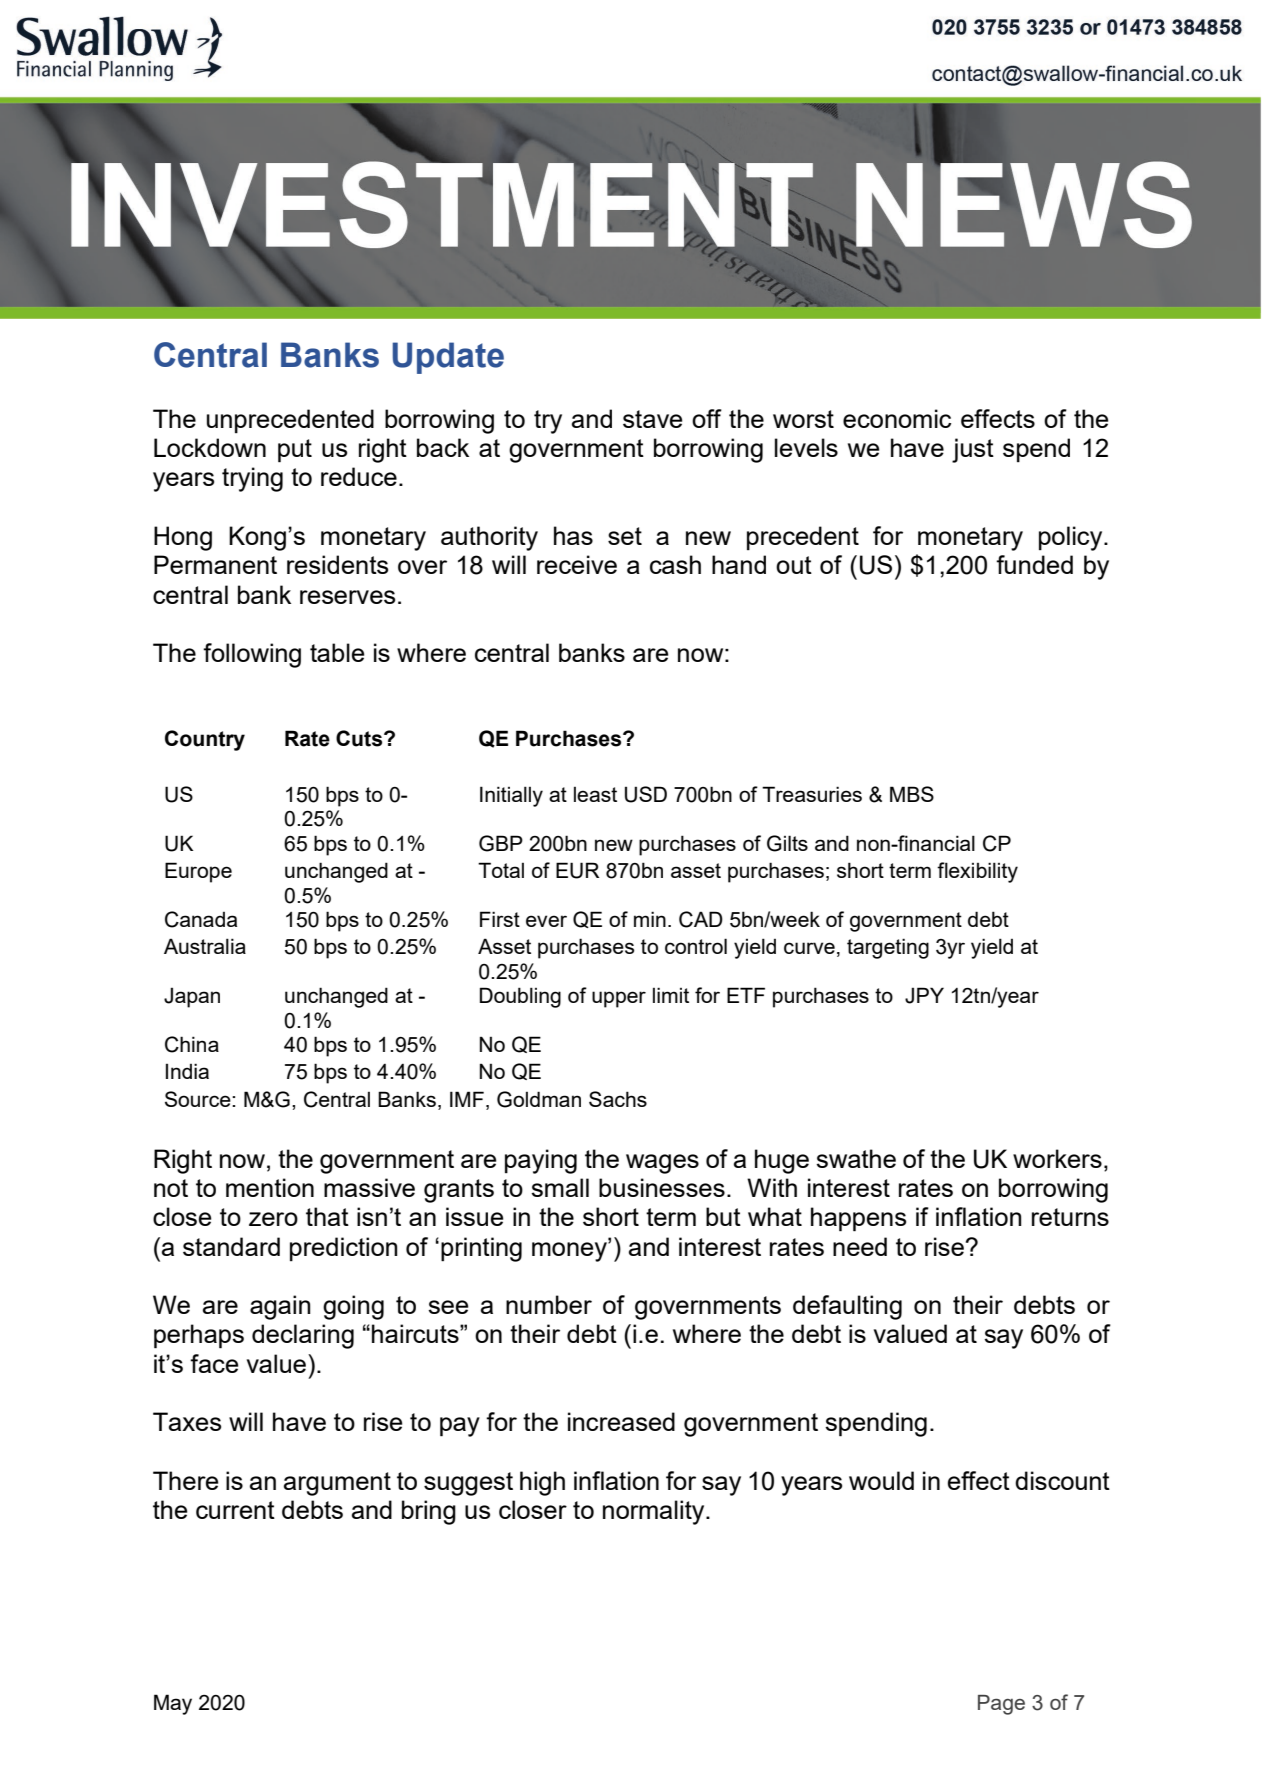 This document has height=1787, width=1262. Describe the element at coordinates (173, 1704) in the document. I see `May` at that location.
